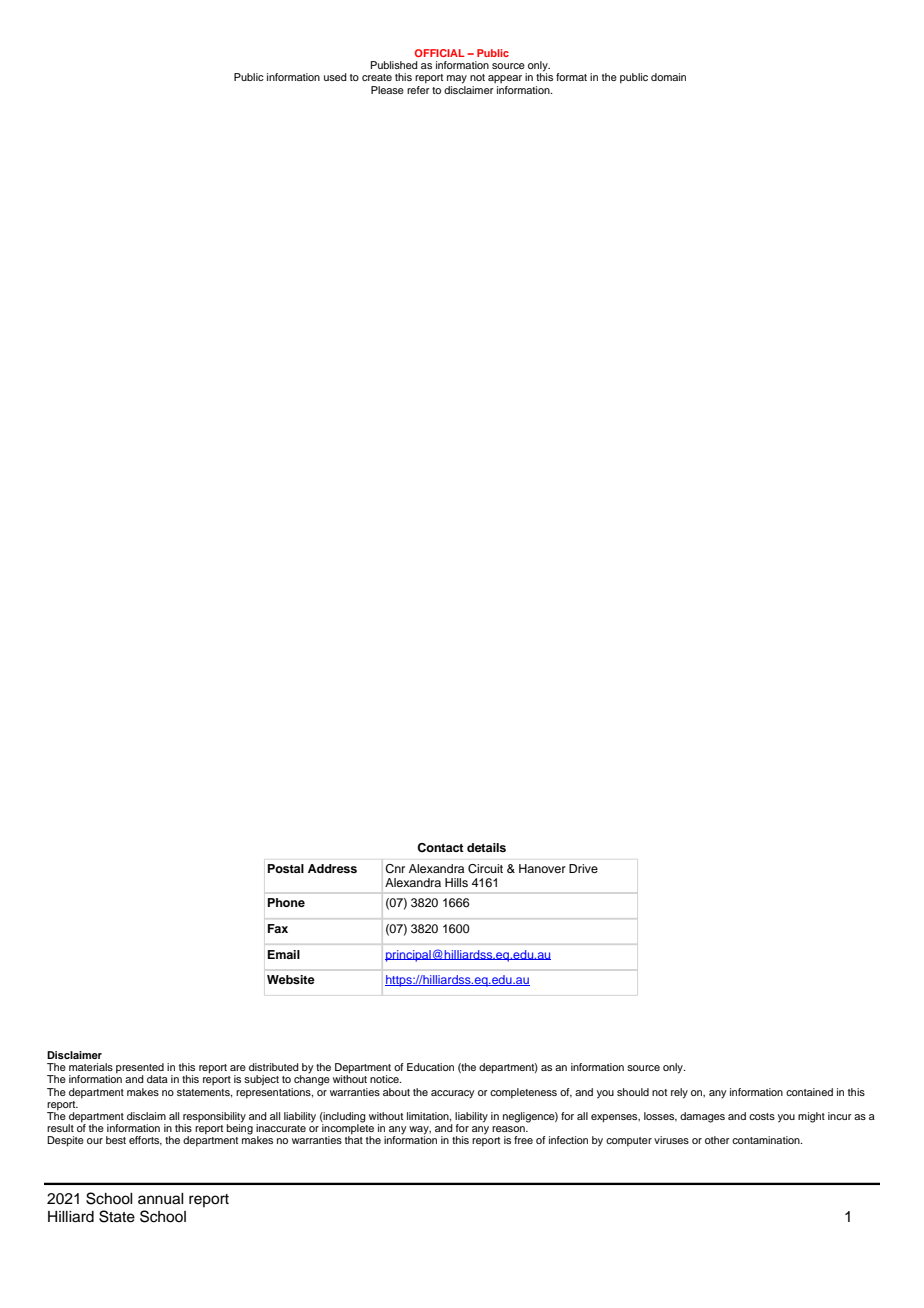 The width and height of the document is (924, 1308). What do you see at coordinates (440, 848) in the document?
I see `Contact` at bounding box center [440, 848].
